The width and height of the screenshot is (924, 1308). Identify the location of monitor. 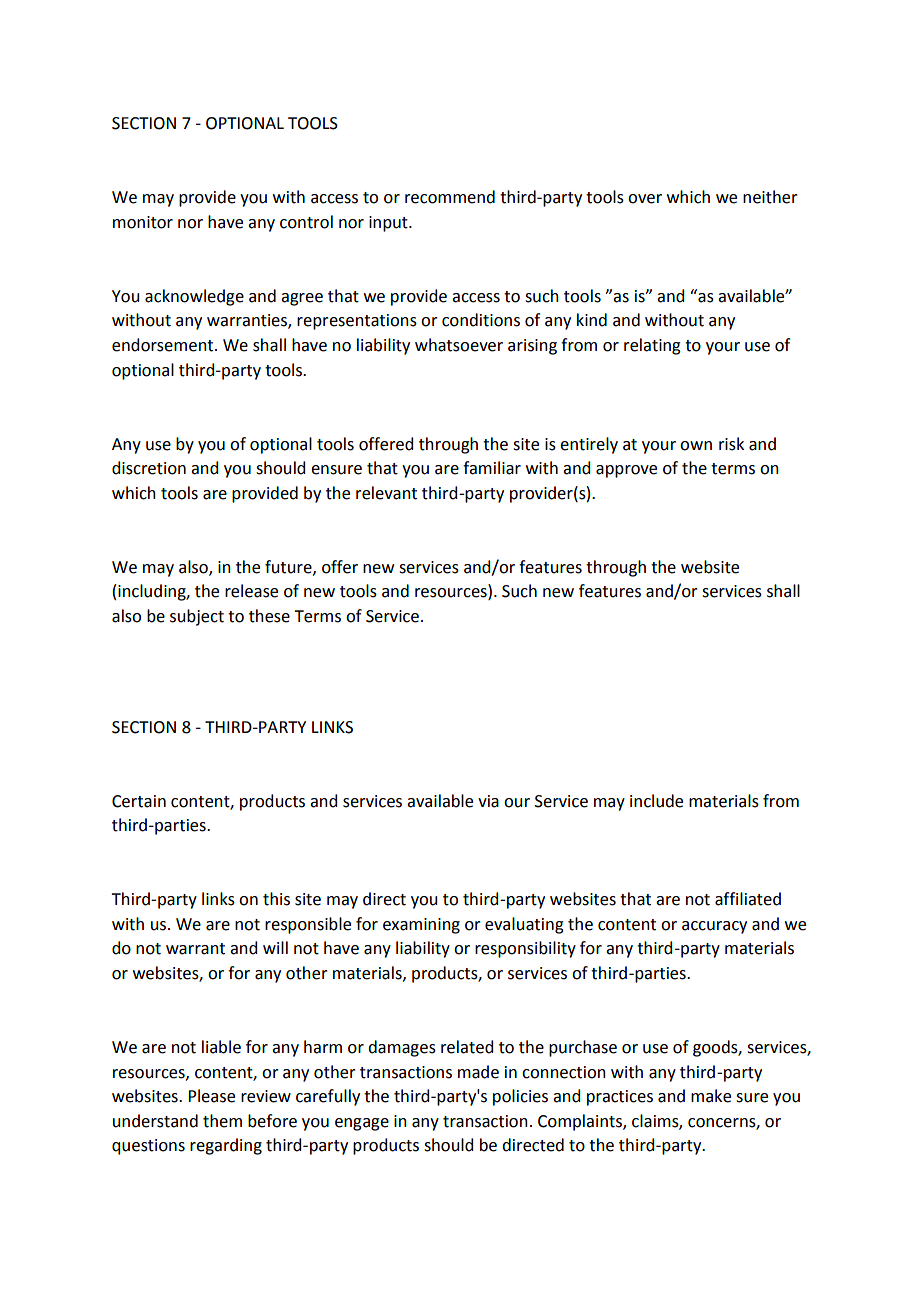
(143, 222).
